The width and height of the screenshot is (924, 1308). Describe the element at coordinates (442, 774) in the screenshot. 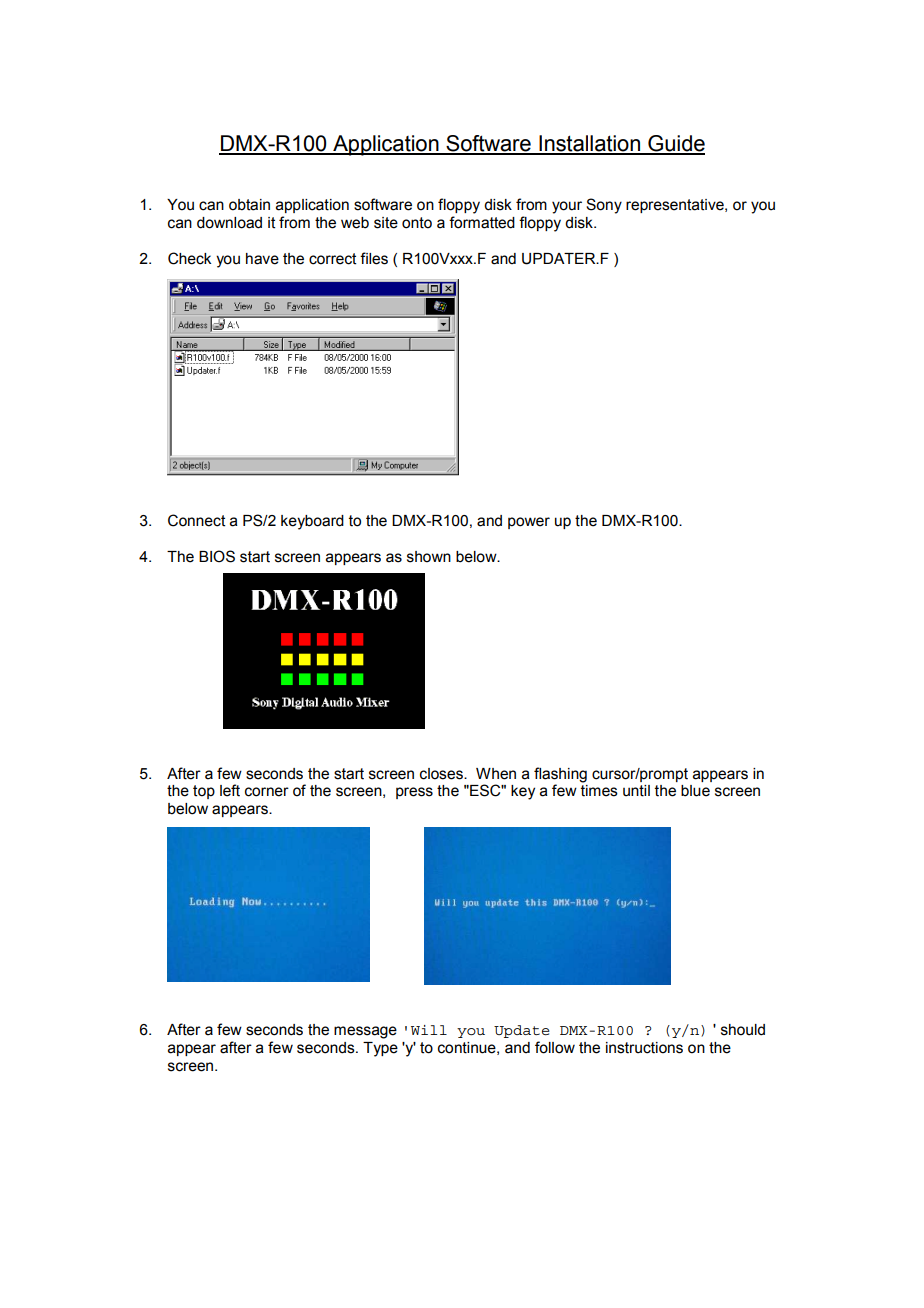

I see `closes` at that location.
